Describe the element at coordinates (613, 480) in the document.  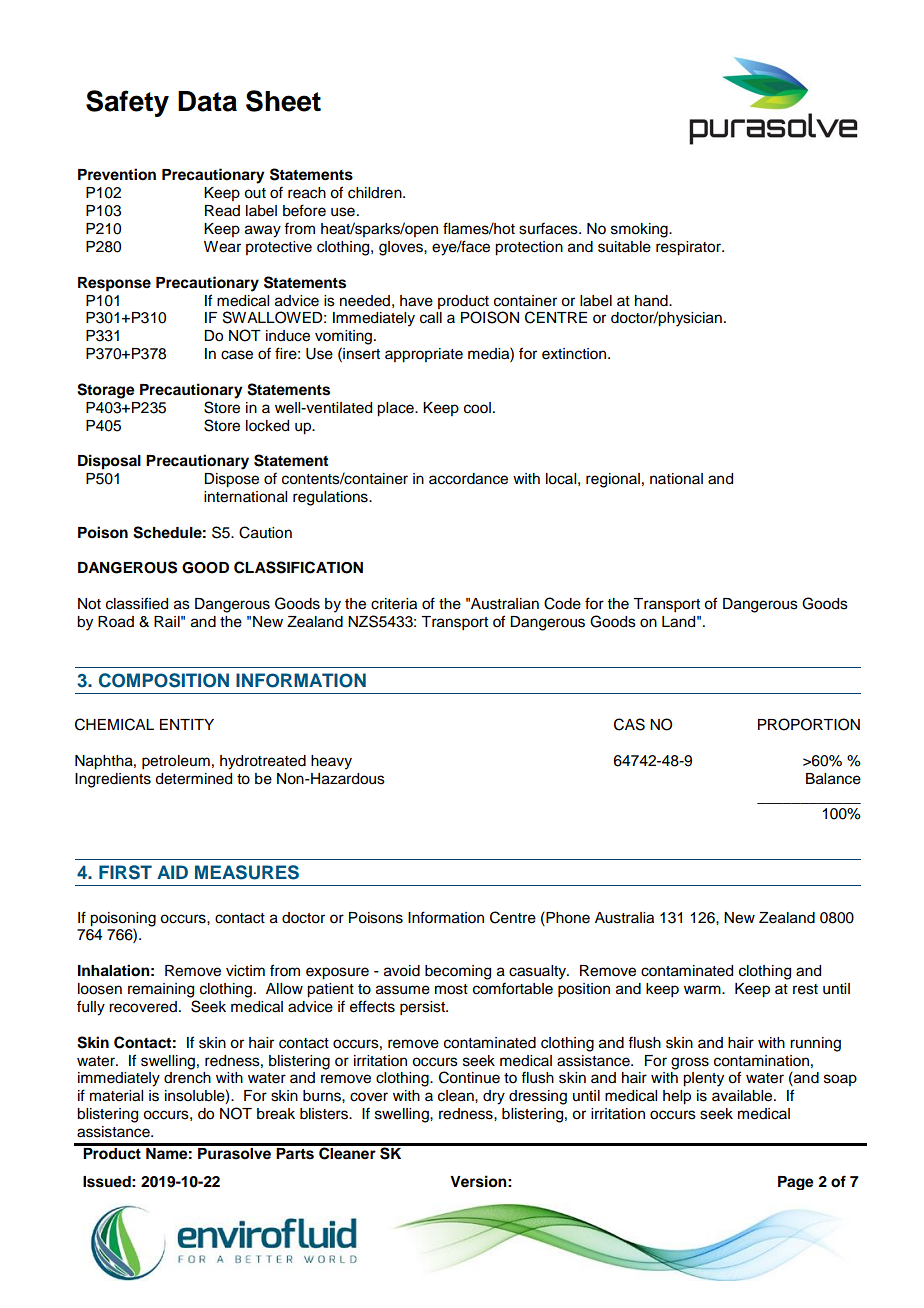
I see `regional` at that location.
